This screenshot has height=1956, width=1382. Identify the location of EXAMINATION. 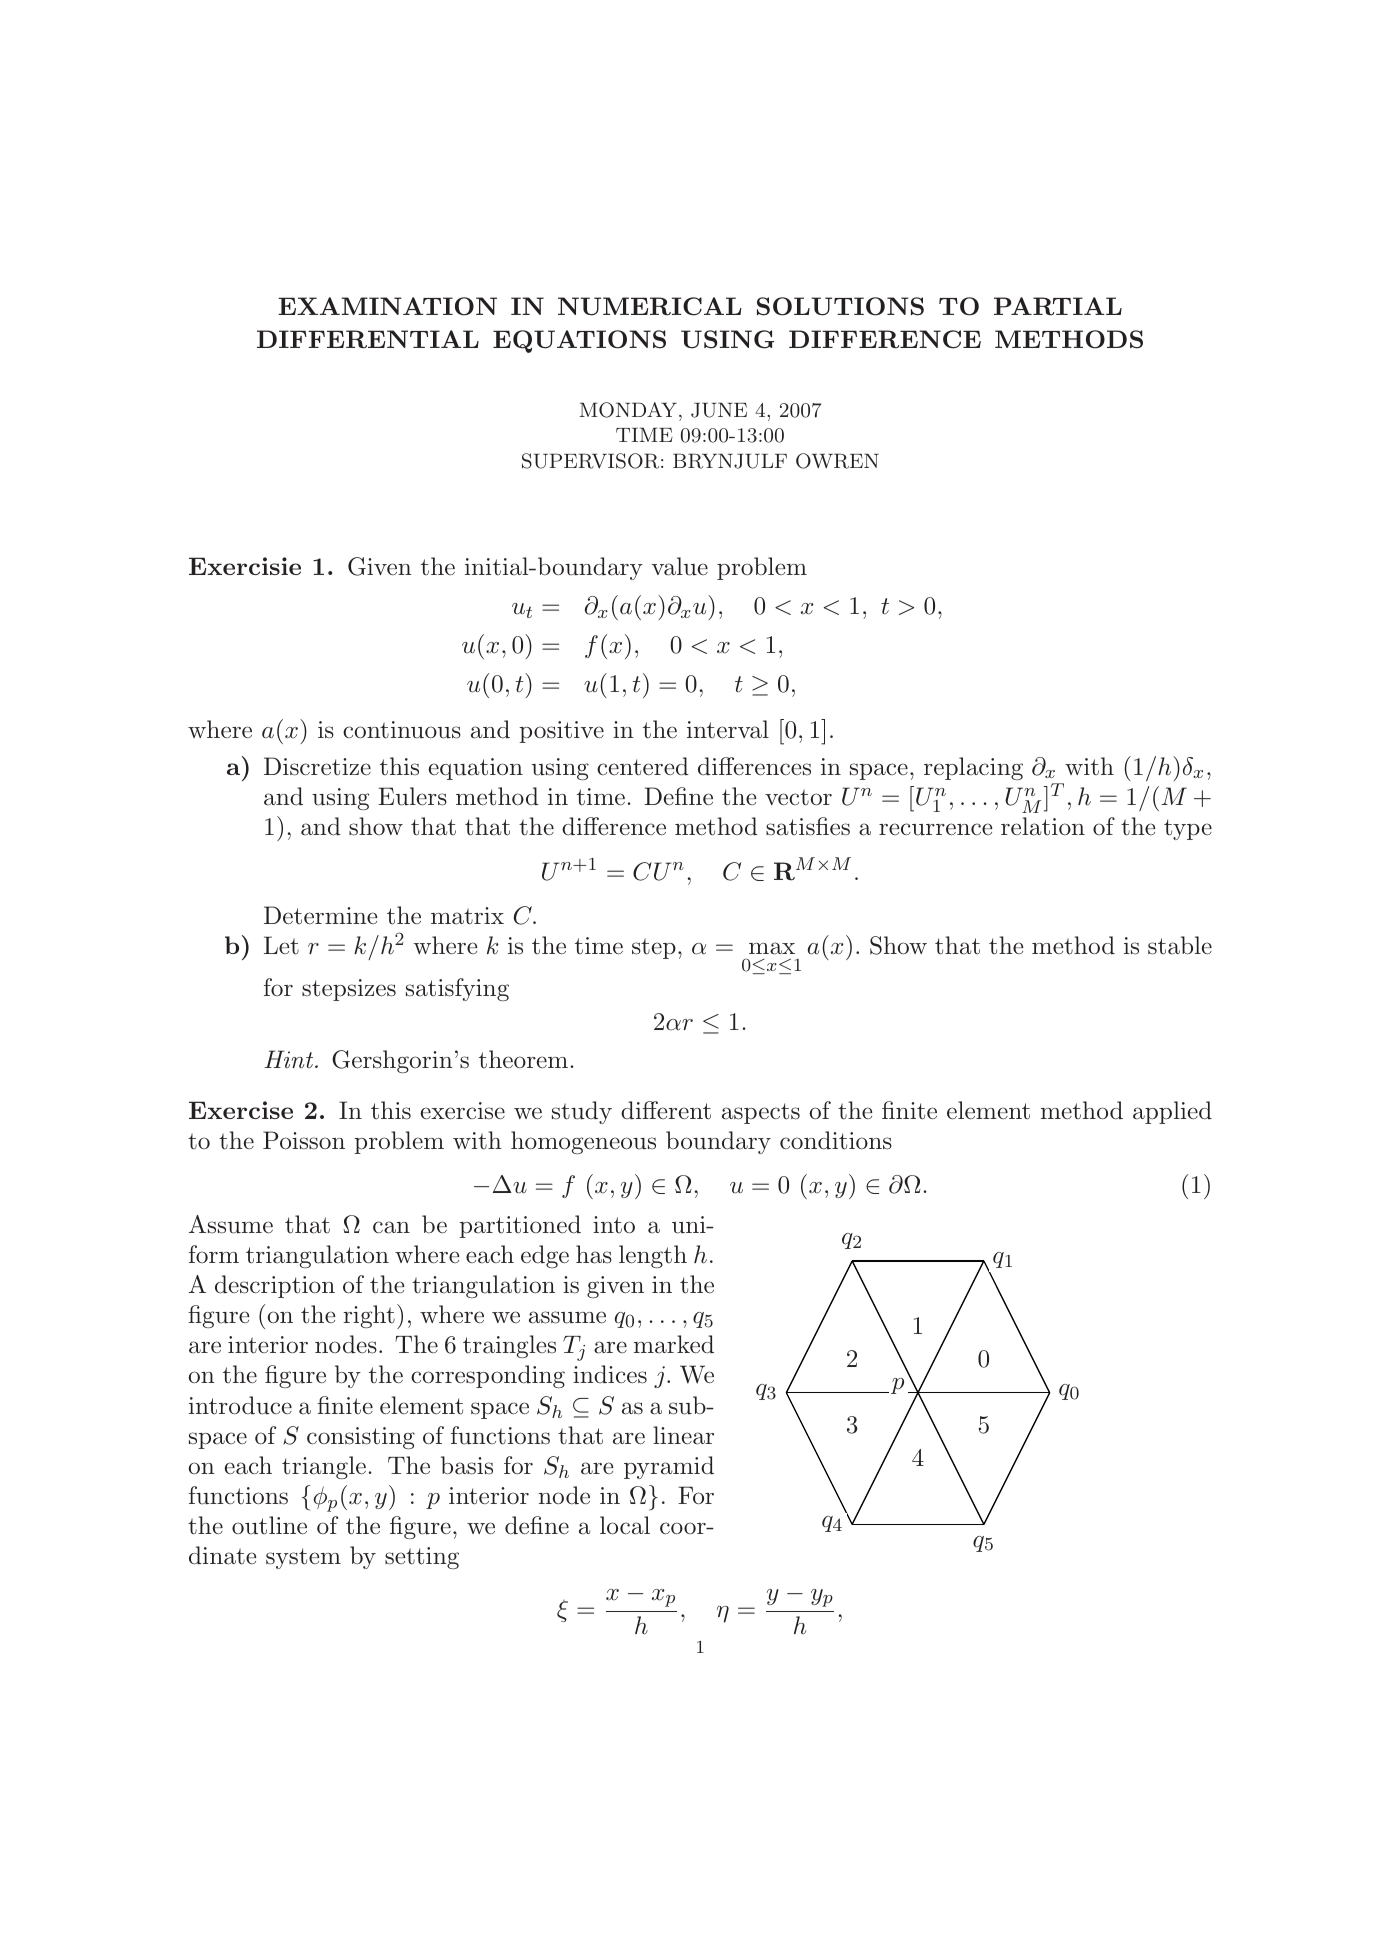
(387, 306).
